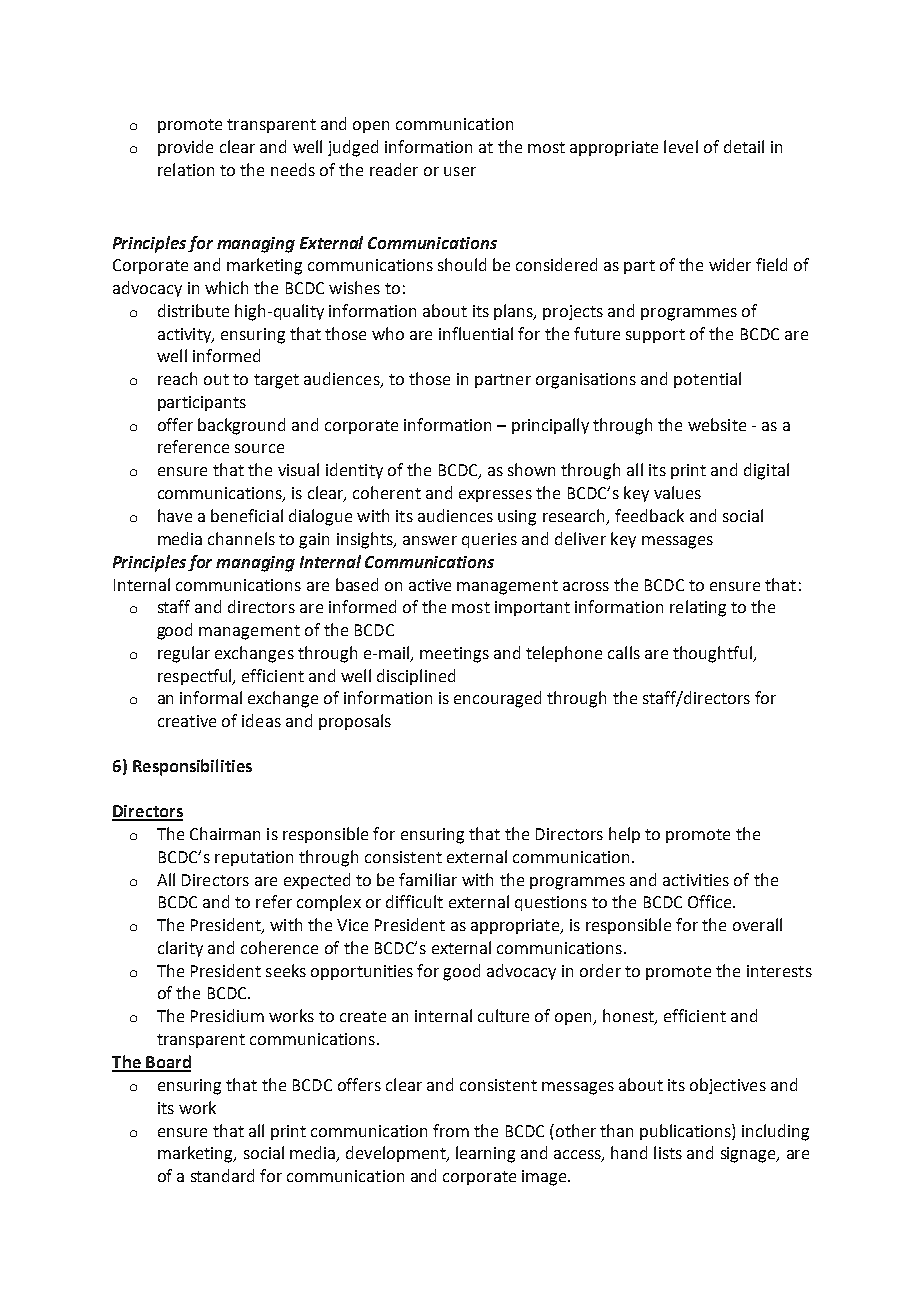 Image resolution: width=924 pixels, height=1308 pixels. Describe the element at coordinates (668, 1152) in the screenshot. I see `lists` at that location.
